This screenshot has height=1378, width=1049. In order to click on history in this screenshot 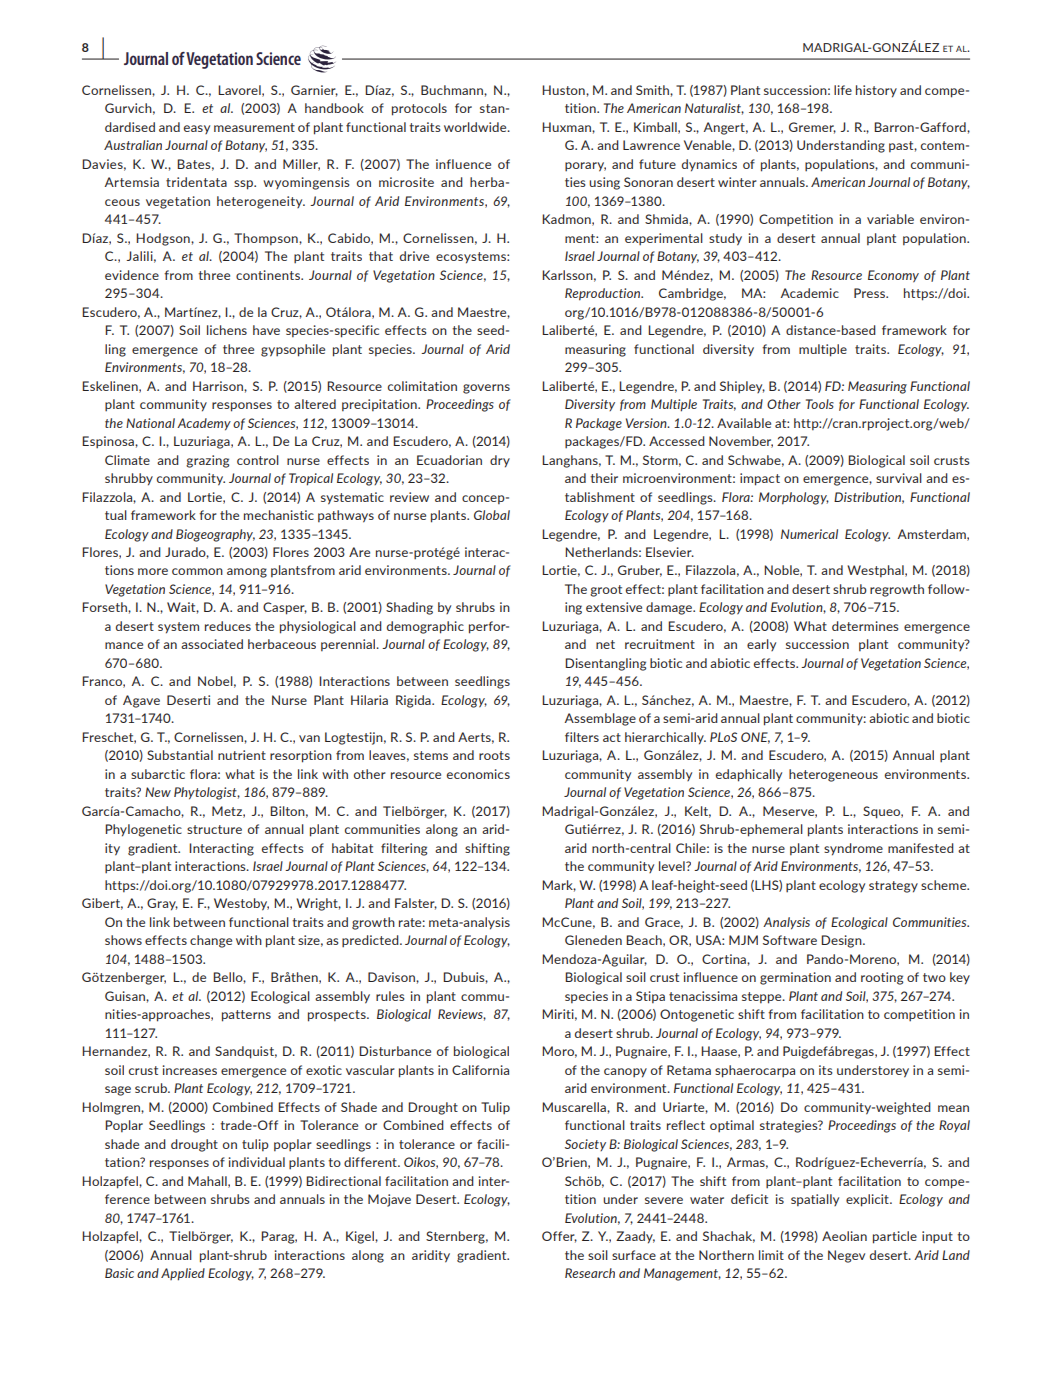, I will do `click(876, 91)`.
